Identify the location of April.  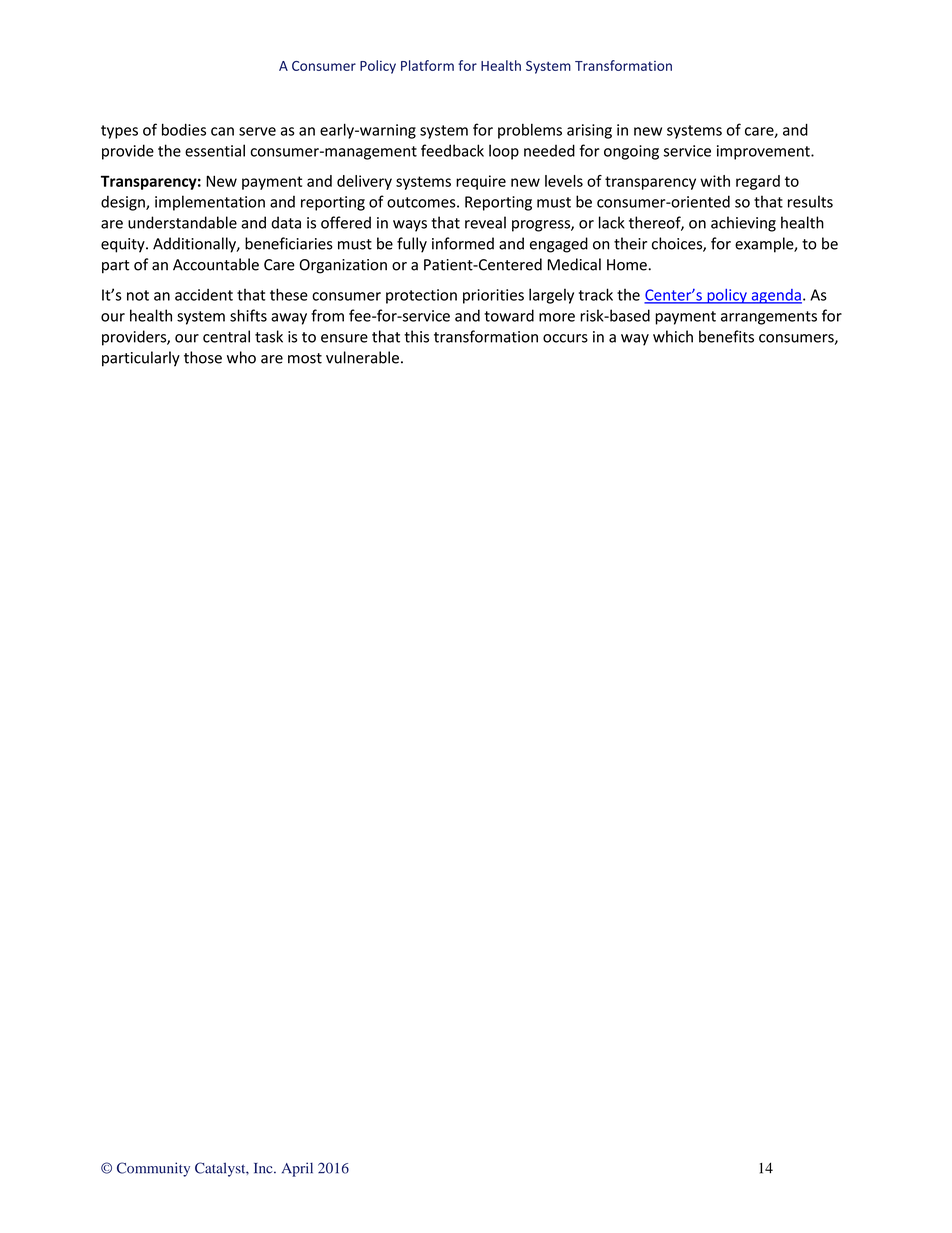
(297, 1169).
